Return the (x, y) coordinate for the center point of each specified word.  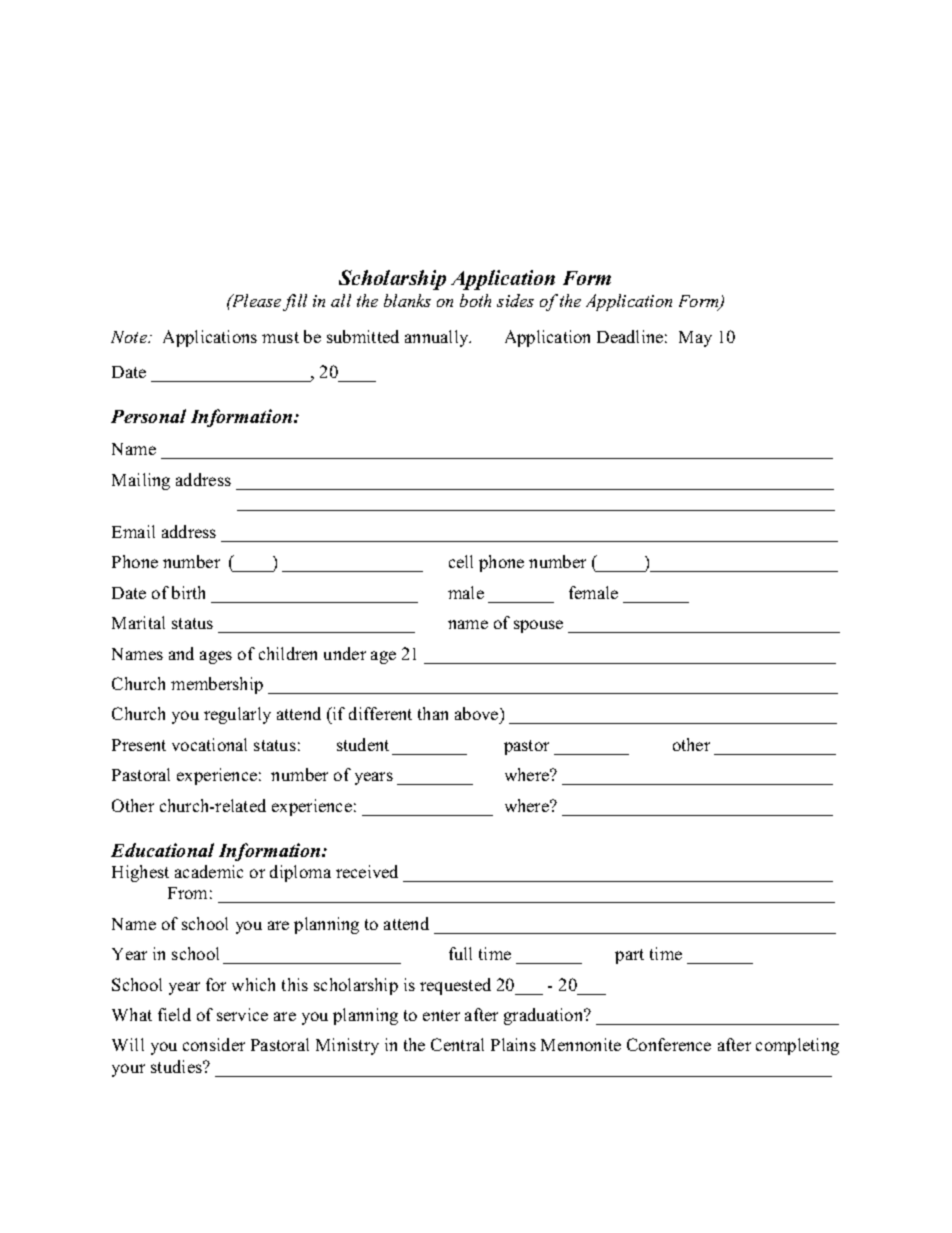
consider (214, 1044)
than (433, 713)
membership (217, 685)
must (280, 337)
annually (438, 338)
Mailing (141, 481)
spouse (538, 626)
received (367, 871)
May (695, 339)
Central (457, 1044)
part (629, 956)
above (478, 713)
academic (209, 871)
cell (461, 561)
